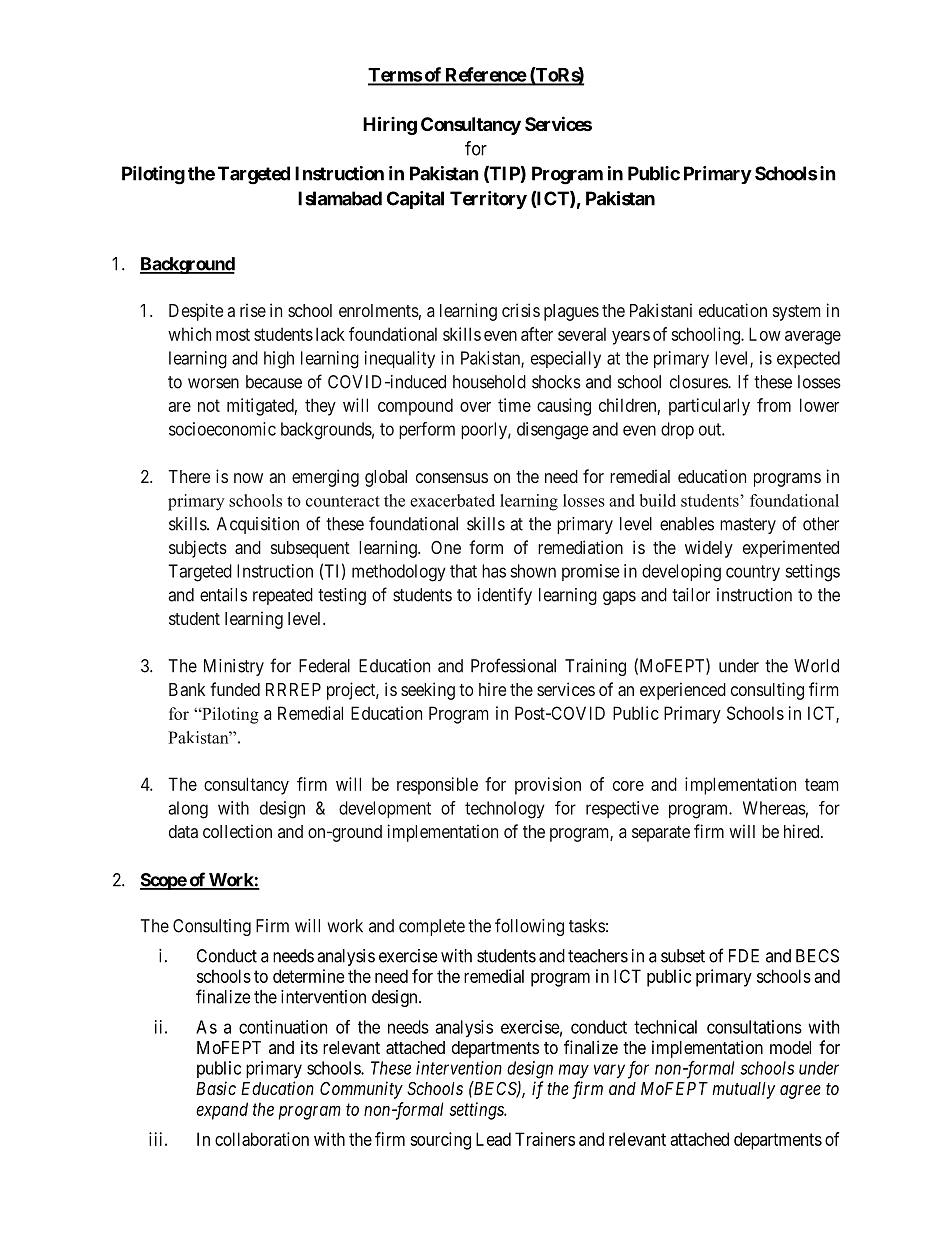  I want to click on high, so click(279, 360).
